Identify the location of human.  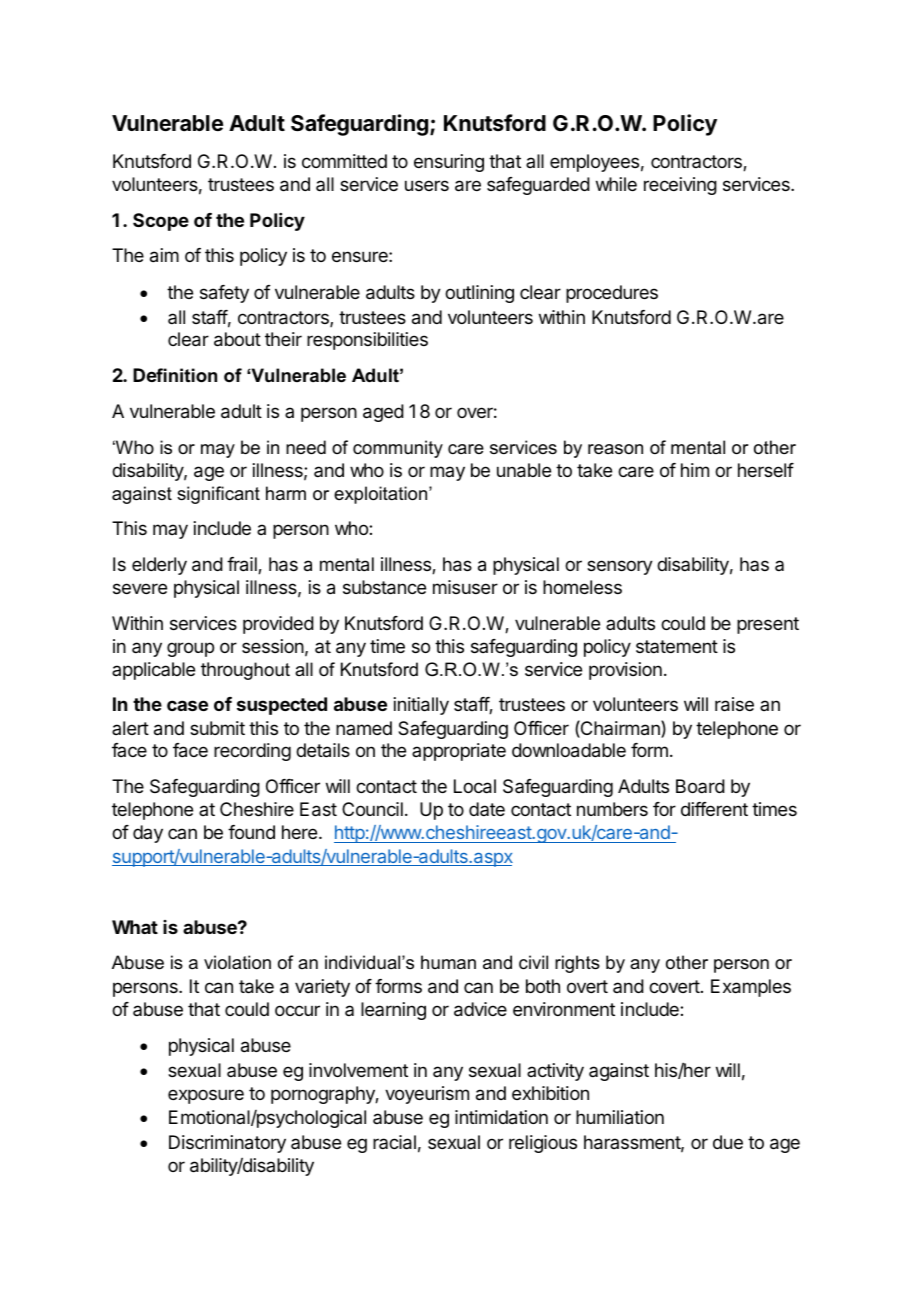
(448, 962).
